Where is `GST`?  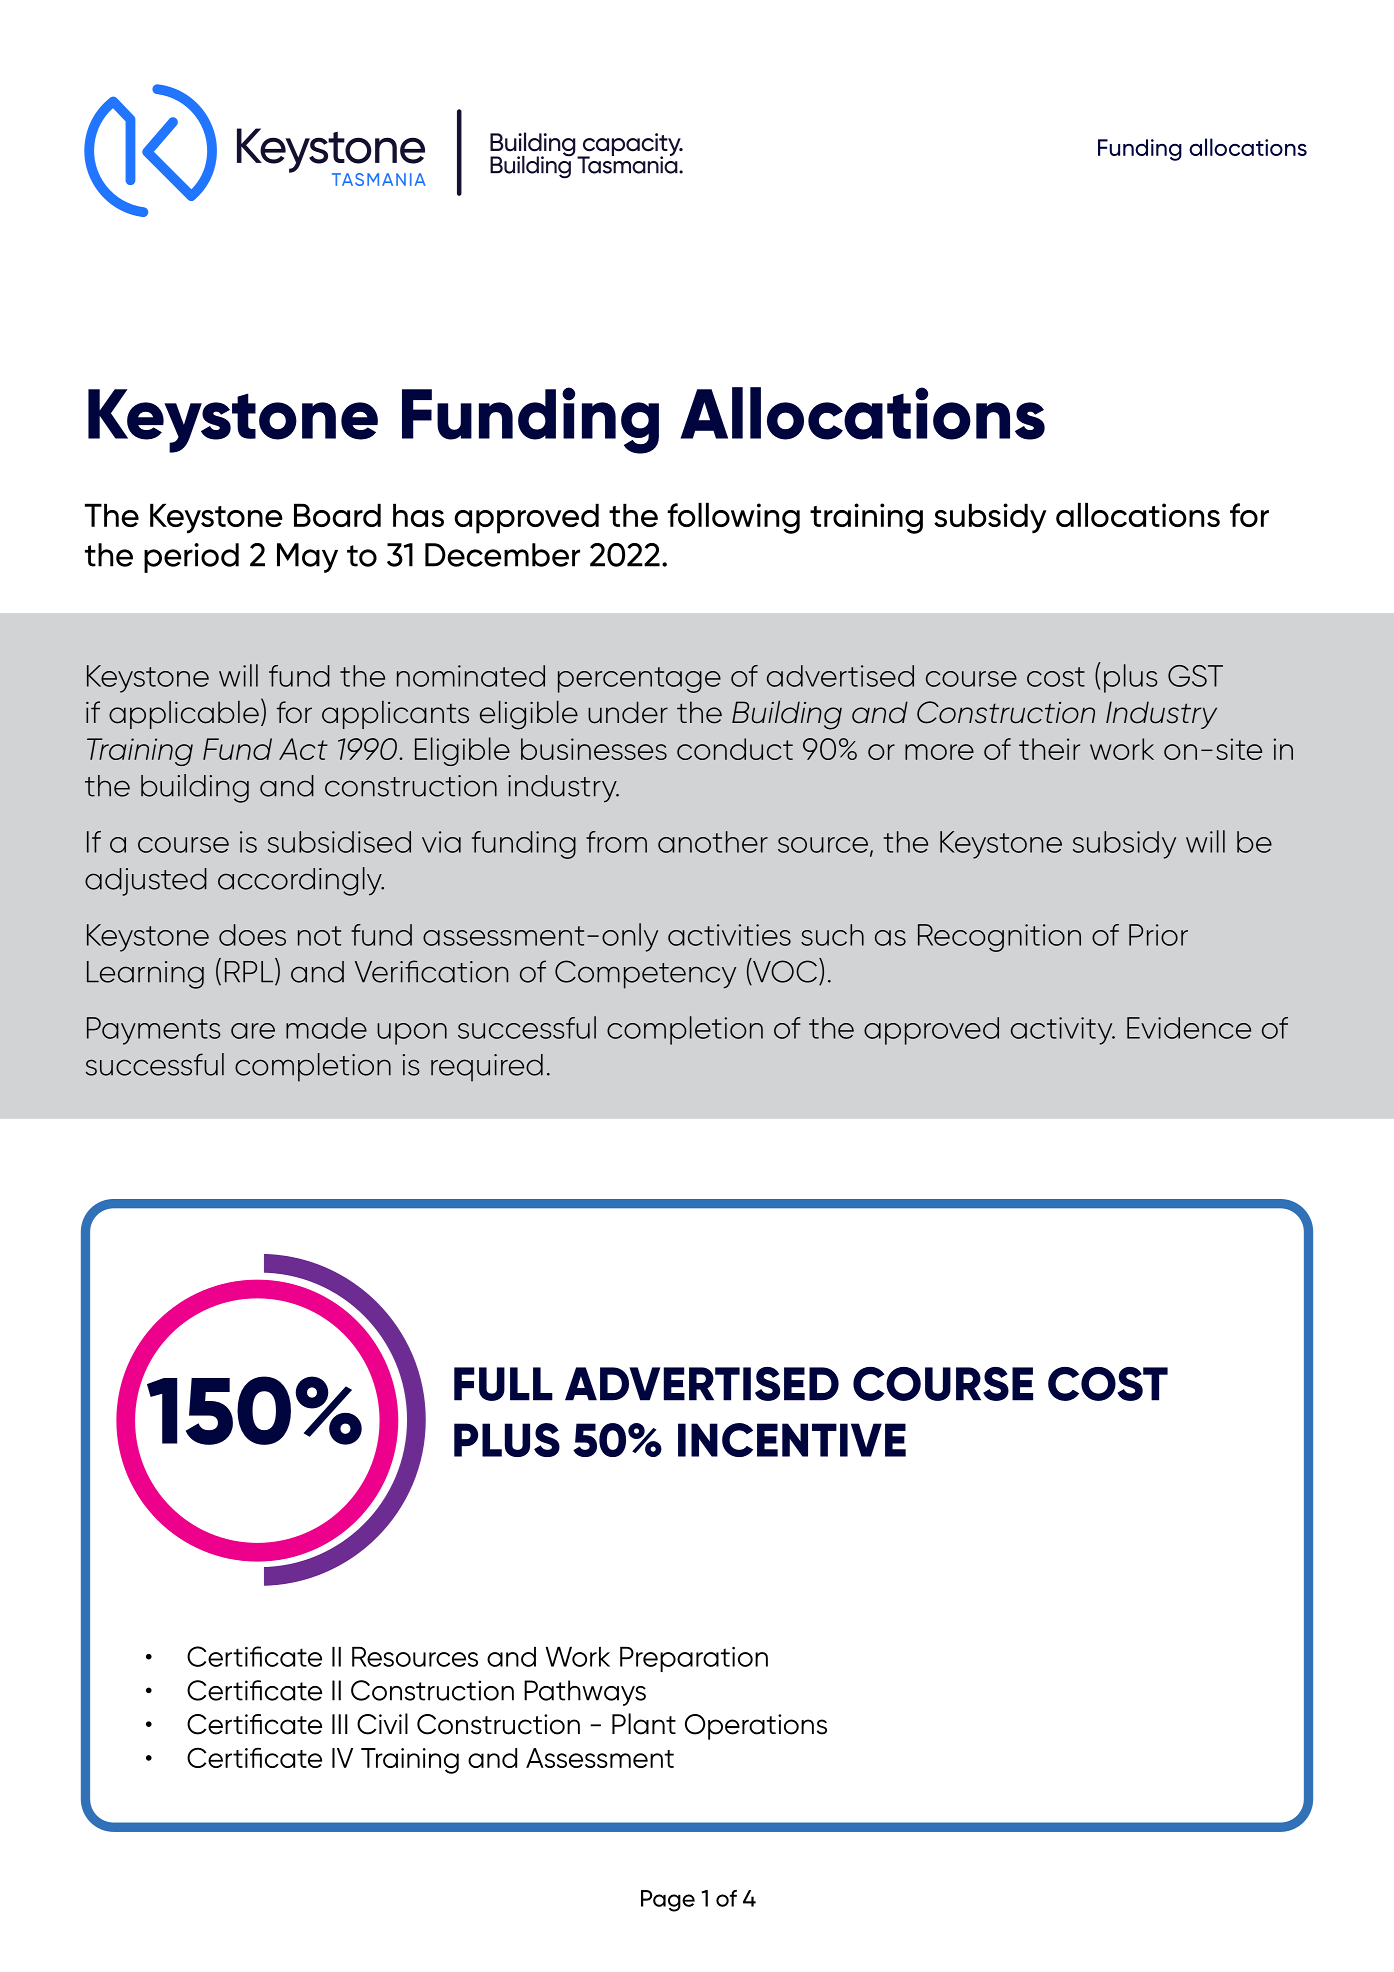 GST is located at coordinates (1195, 676).
